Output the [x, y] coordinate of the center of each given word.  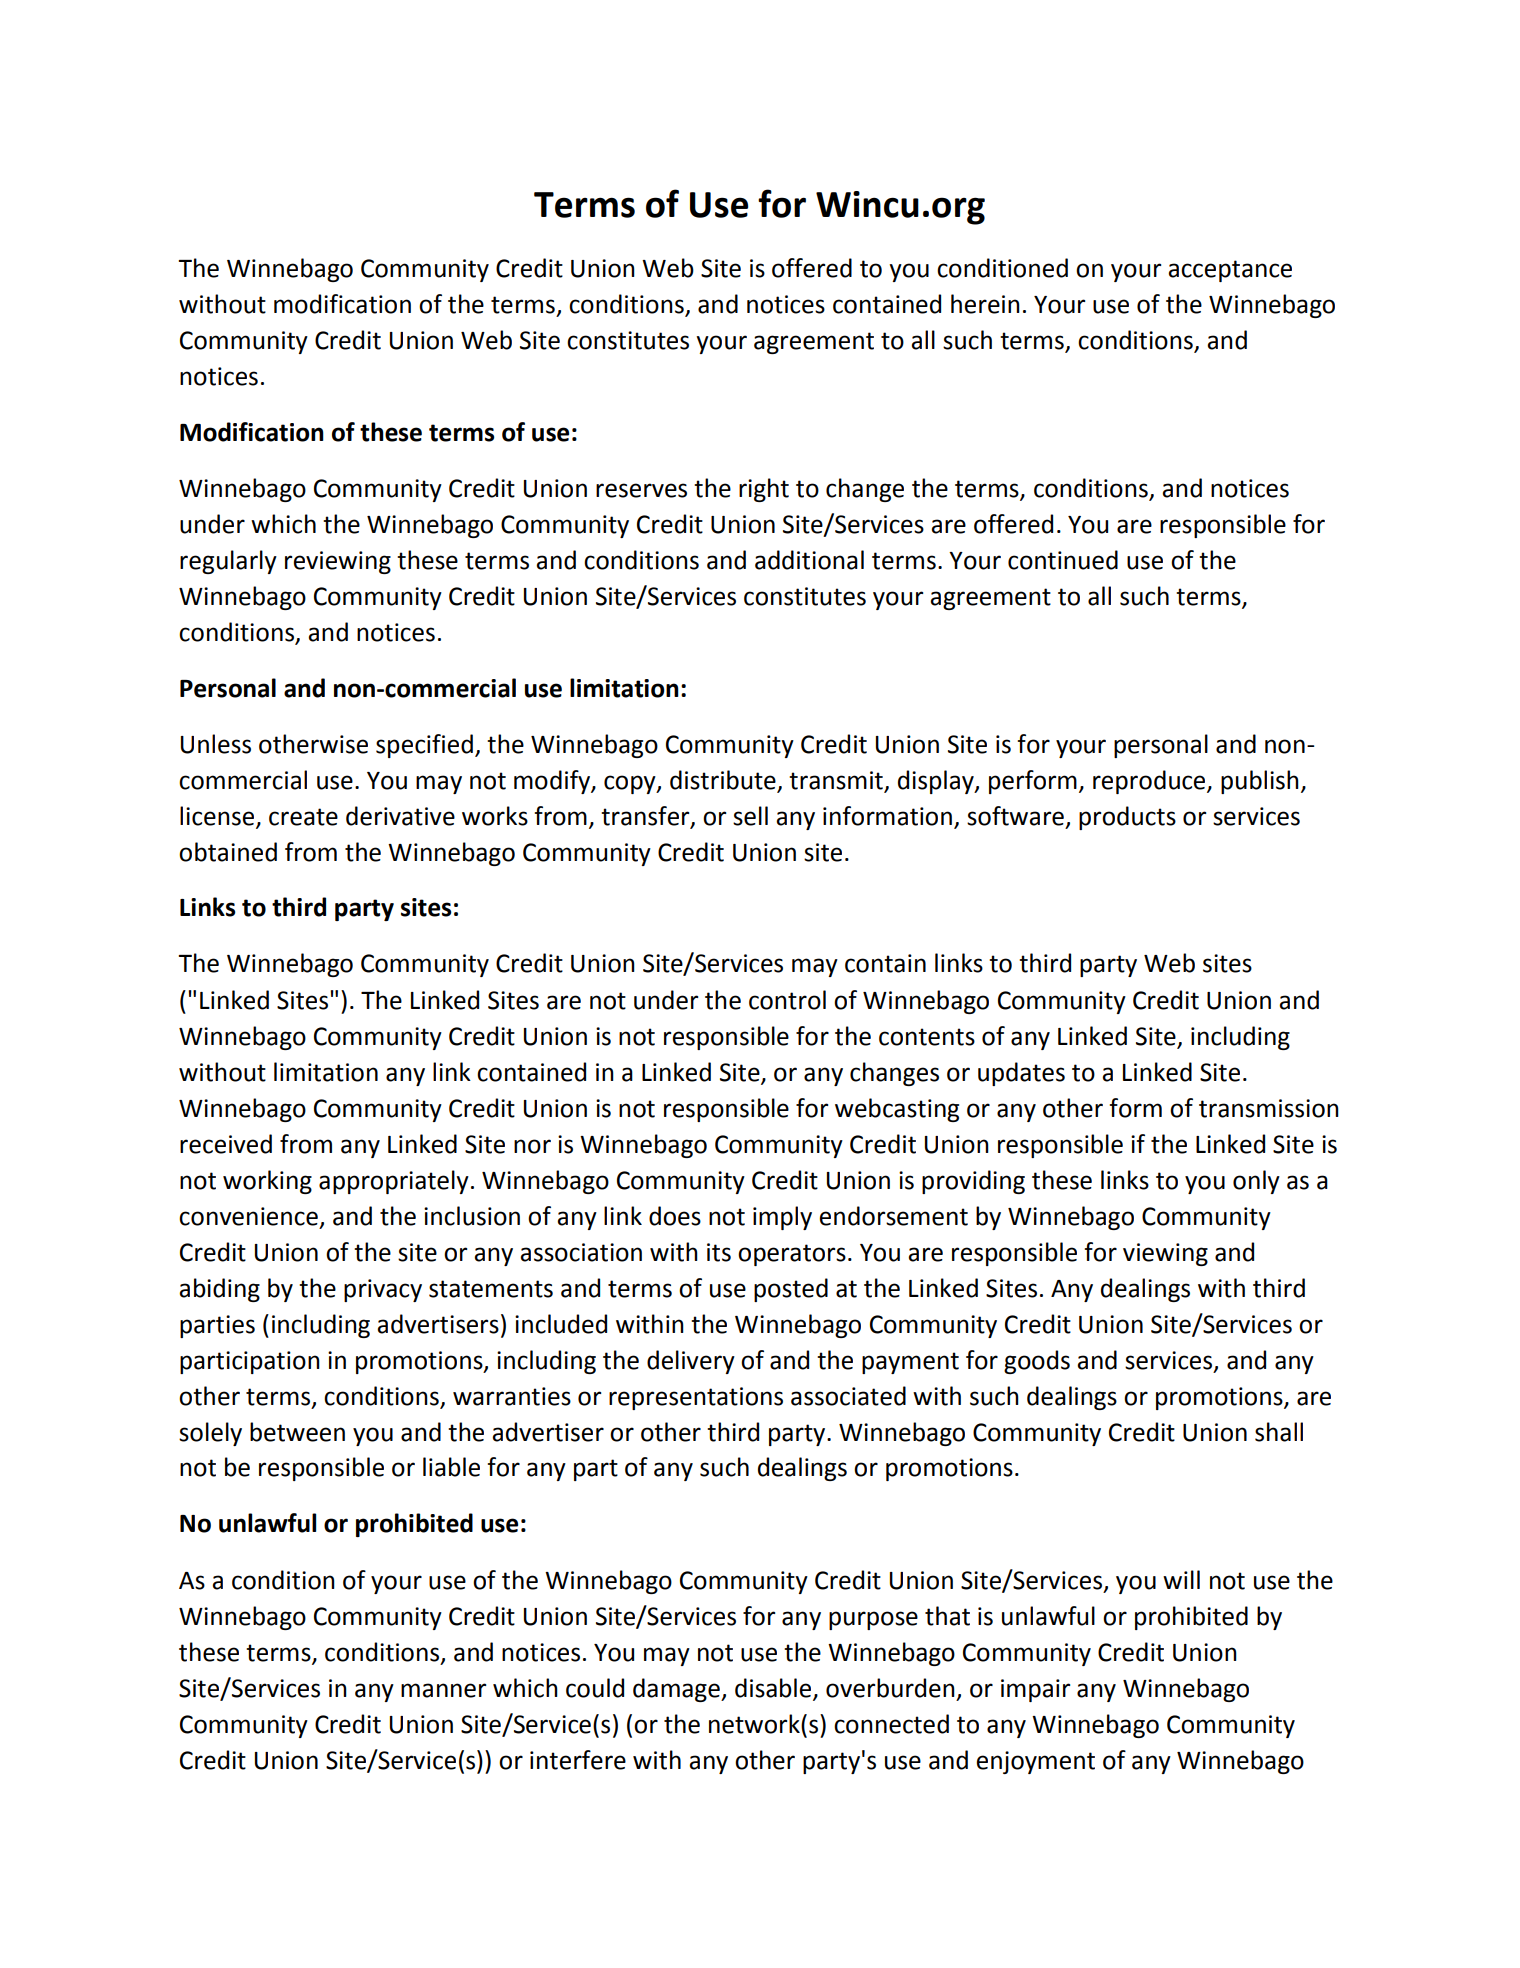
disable [774, 1688]
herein [985, 304]
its [719, 1252]
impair [1035, 1690]
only [1256, 1182]
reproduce [1150, 782]
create [303, 817]
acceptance [1230, 271]
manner [443, 1690]
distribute [724, 781]
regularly [228, 562]
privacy [383, 1290]
